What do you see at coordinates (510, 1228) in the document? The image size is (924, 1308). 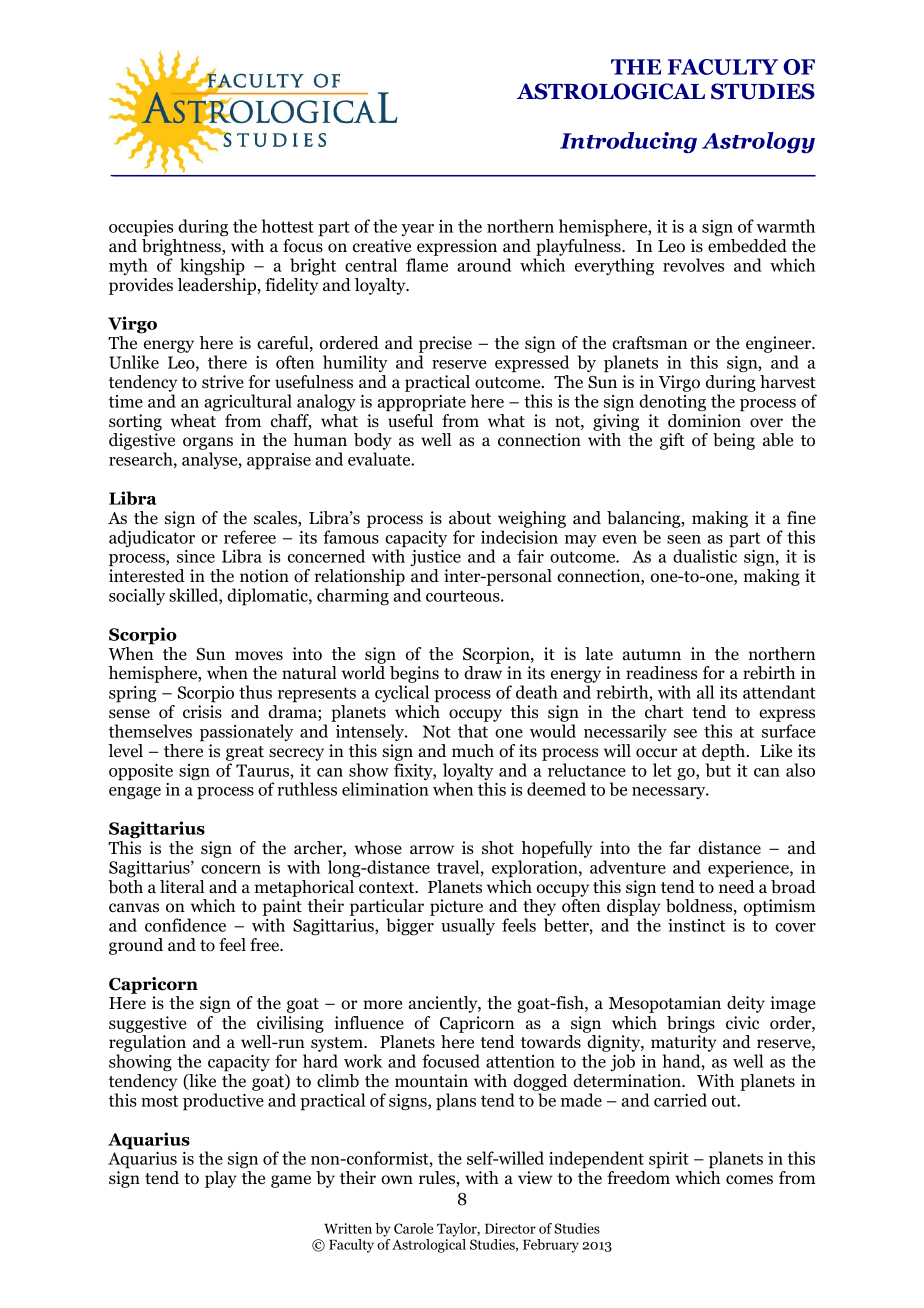 I see `Director` at bounding box center [510, 1228].
